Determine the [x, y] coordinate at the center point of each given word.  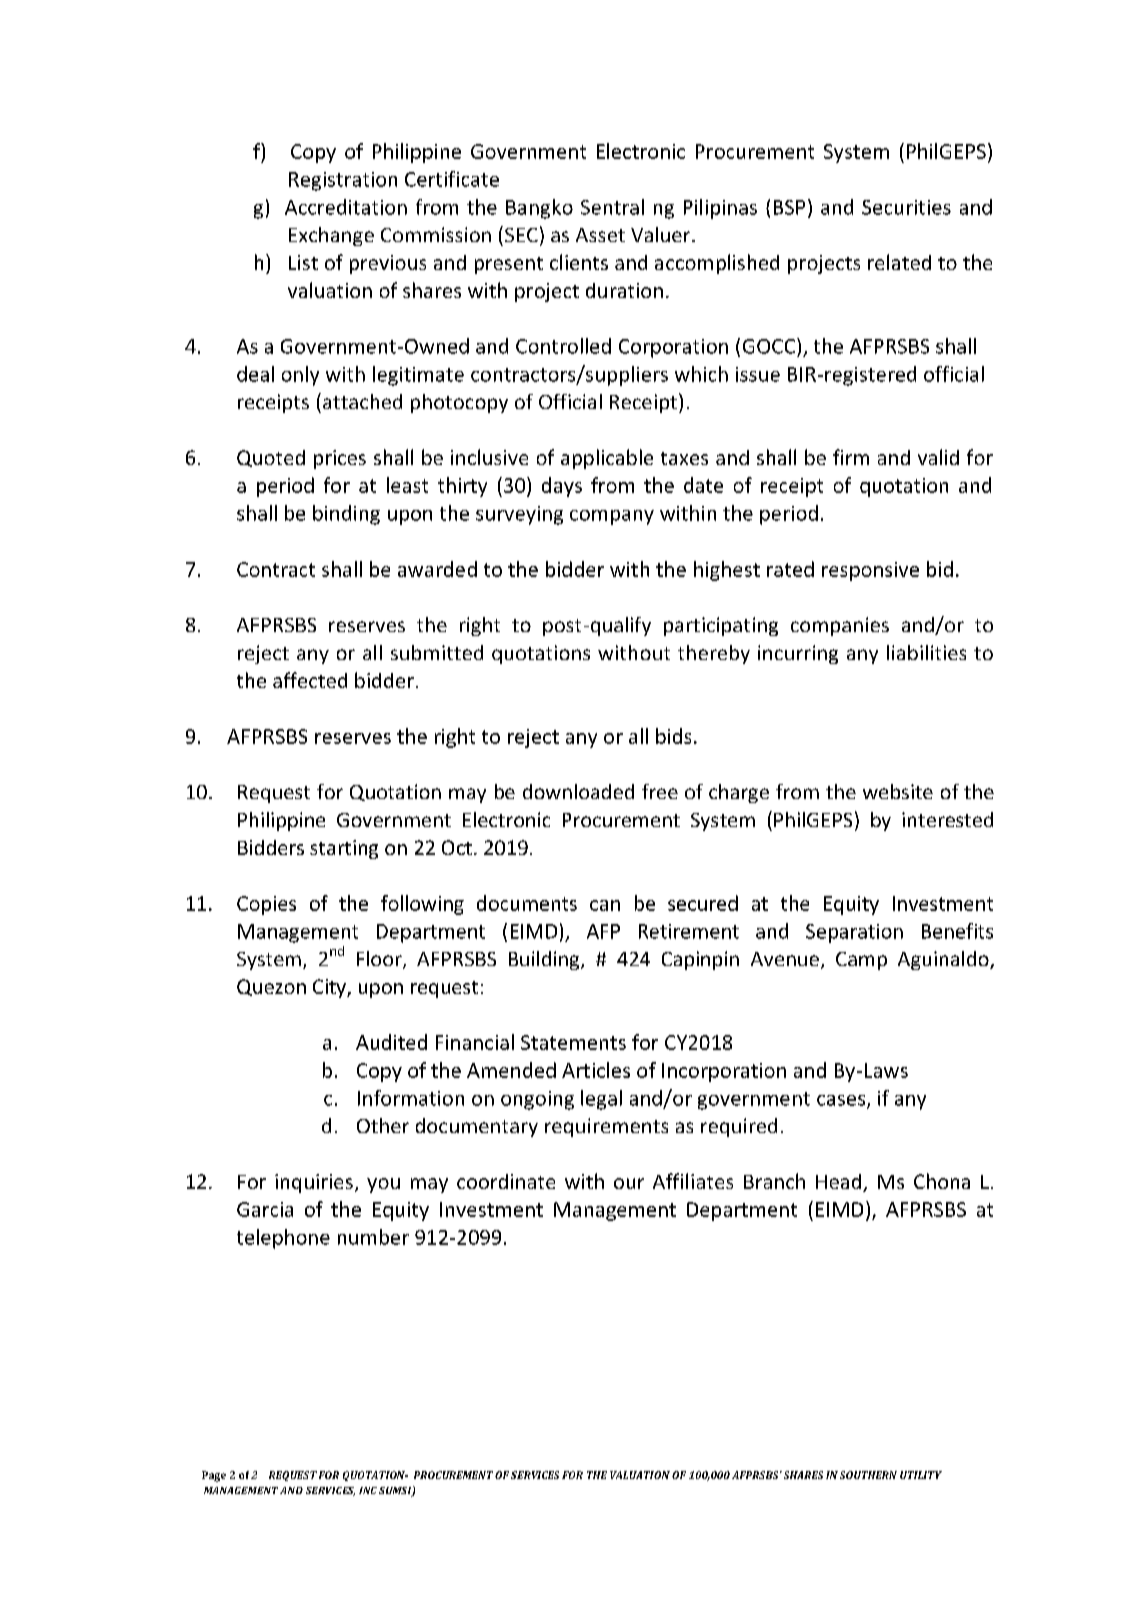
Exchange [331, 236]
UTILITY [921, 1475]
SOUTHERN [868, 1475]
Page [214, 1476]
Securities [906, 207]
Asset [600, 235]
